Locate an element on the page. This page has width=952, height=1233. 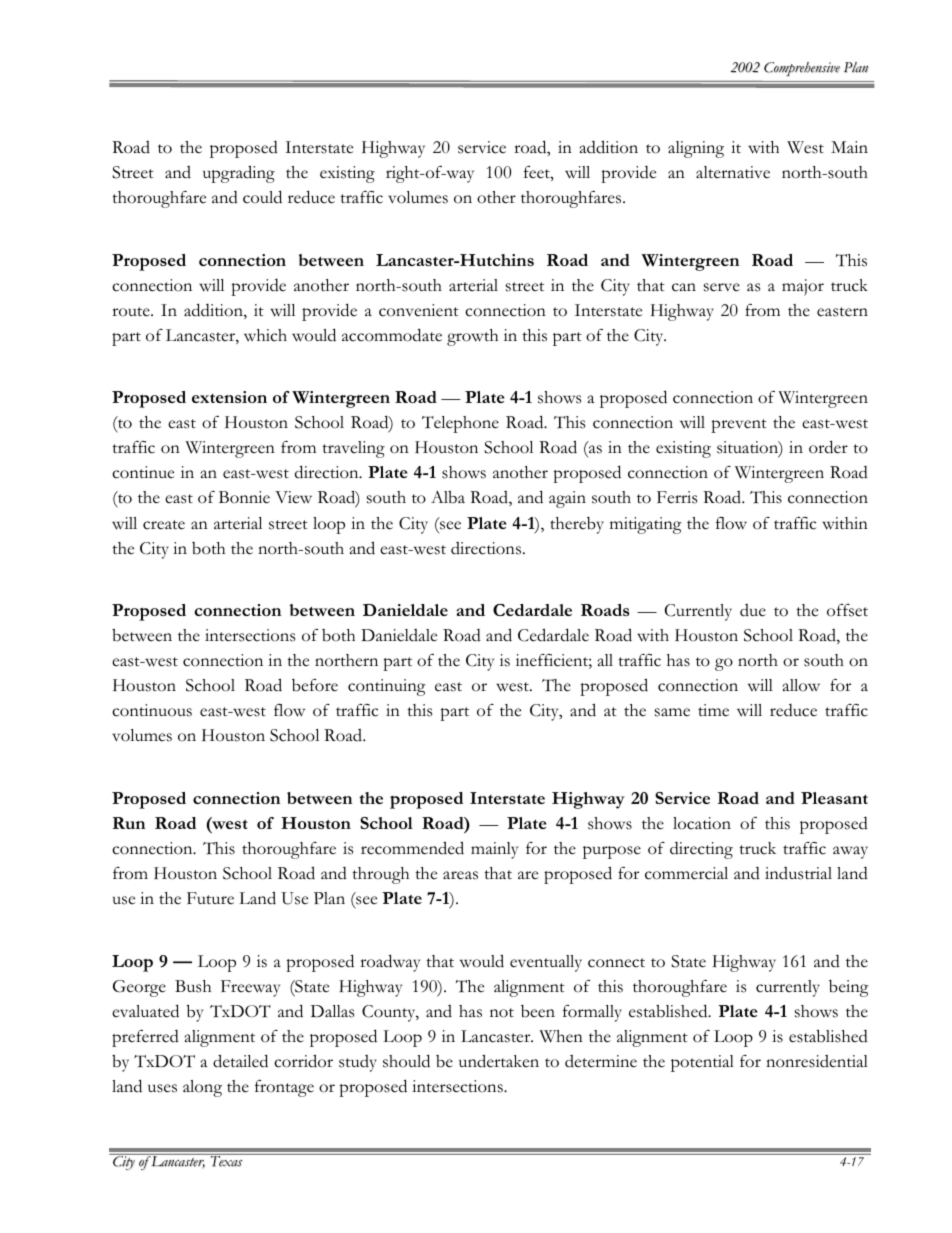
upgrading is located at coordinates (239, 174).
